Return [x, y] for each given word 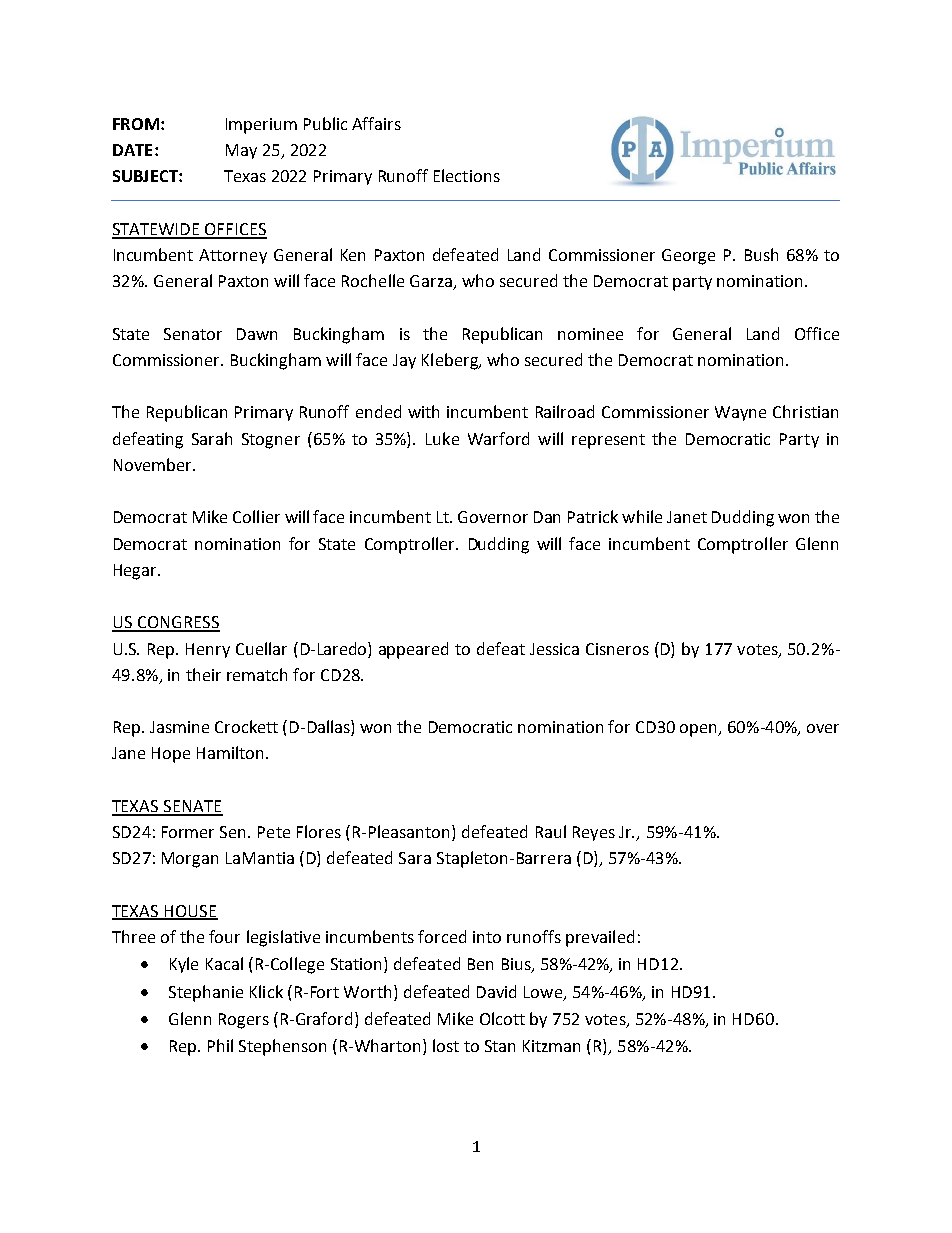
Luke [442, 438]
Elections [467, 175]
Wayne [740, 413]
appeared [413, 650]
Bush [761, 254]
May [241, 151]
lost [446, 1045]
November [154, 464]
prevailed [600, 938]
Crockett [246, 726]
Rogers [244, 1021]
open [699, 730]
